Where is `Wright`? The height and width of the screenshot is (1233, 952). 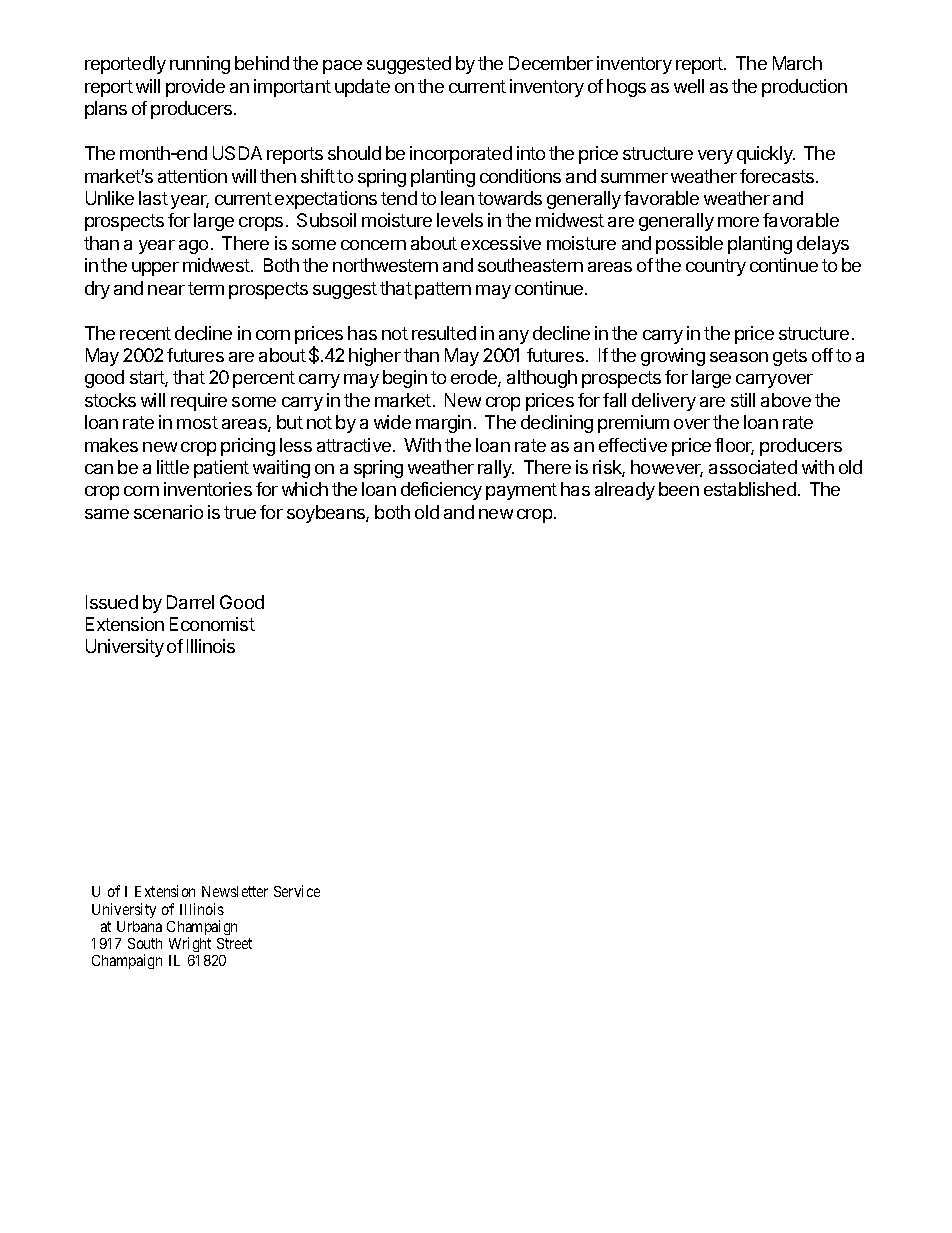 Wright is located at coordinates (190, 944).
